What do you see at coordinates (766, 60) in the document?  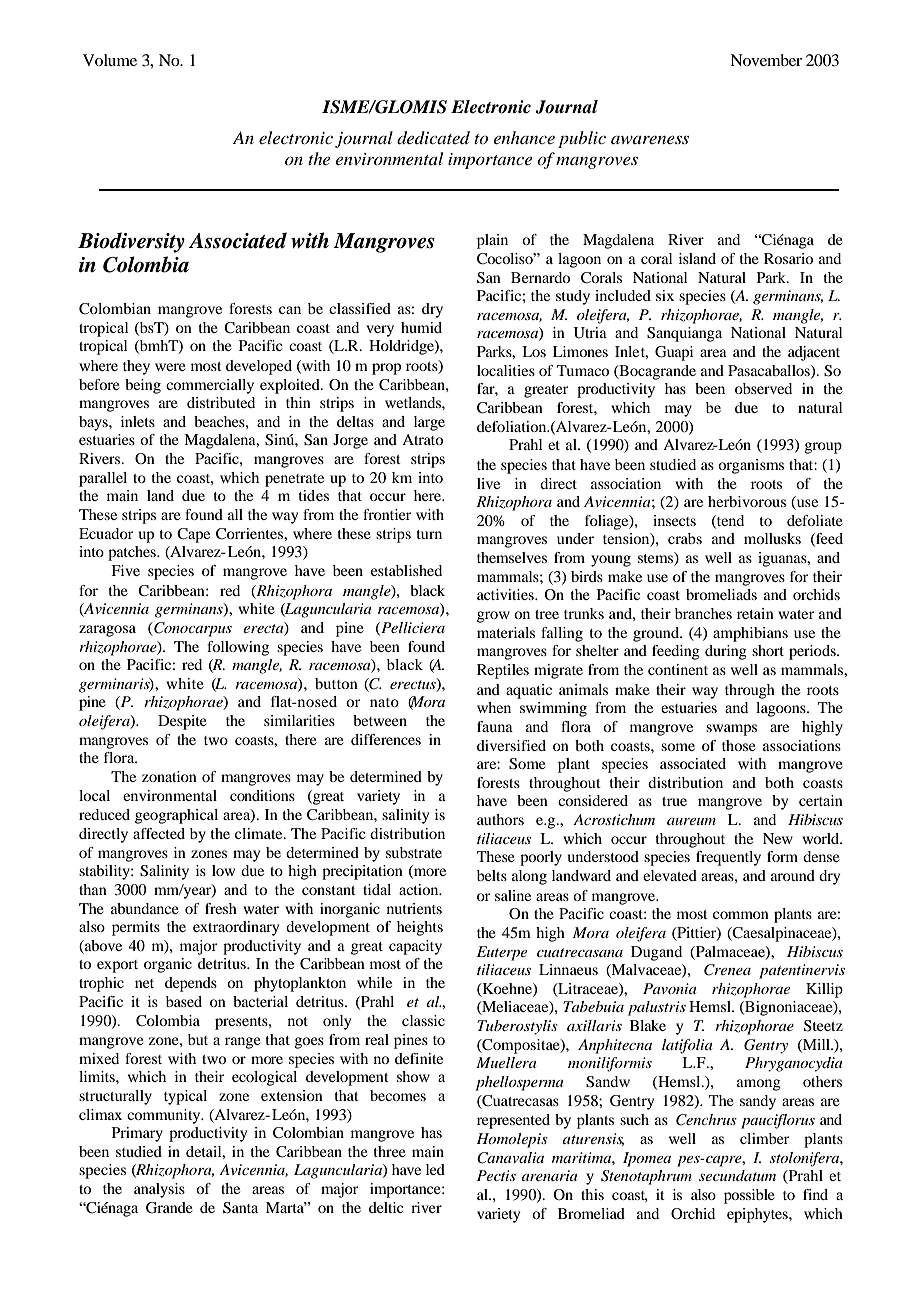 I see `November` at bounding box center [766, 60].
